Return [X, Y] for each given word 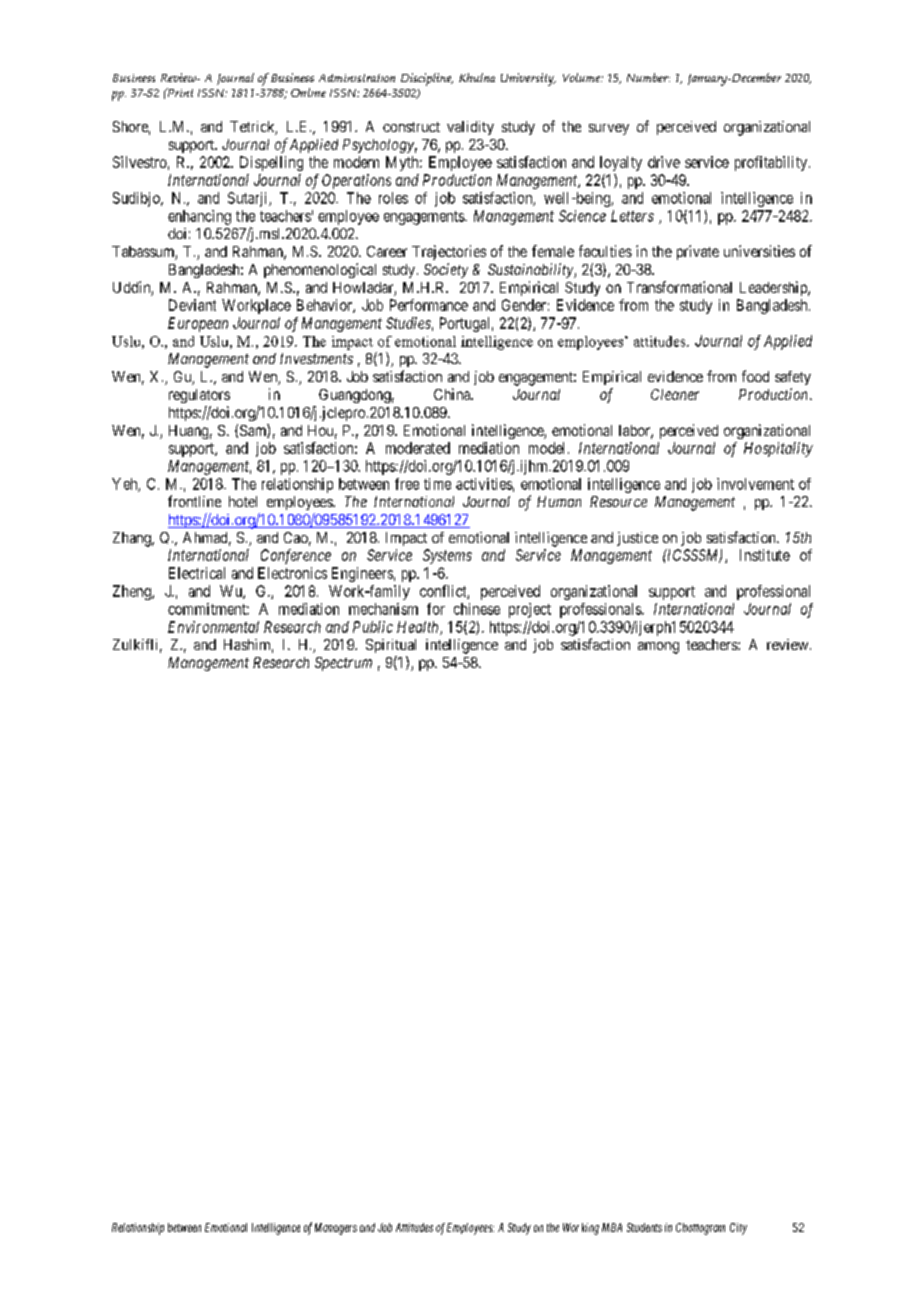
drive [664, 162]
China [453, 394]
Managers [336, 1229]
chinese [477, 609]
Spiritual [391, 646]
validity [470, 128]
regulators [199, 396]
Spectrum [343, 664]
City [738, 1229]
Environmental [213, 627]
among [658, 648]
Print [179, 92]
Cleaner [675, 394]
